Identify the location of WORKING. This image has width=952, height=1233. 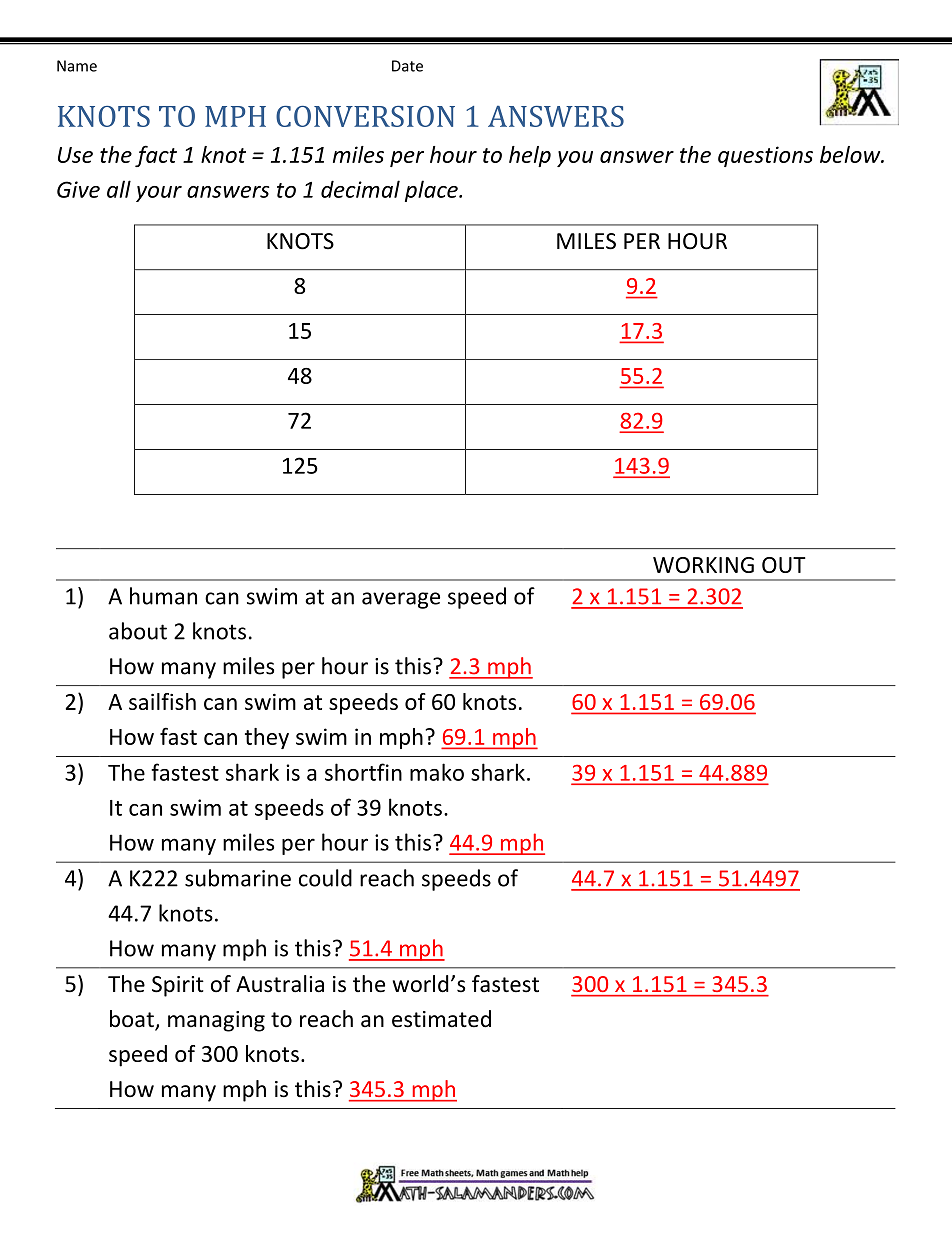
(703, 565).
